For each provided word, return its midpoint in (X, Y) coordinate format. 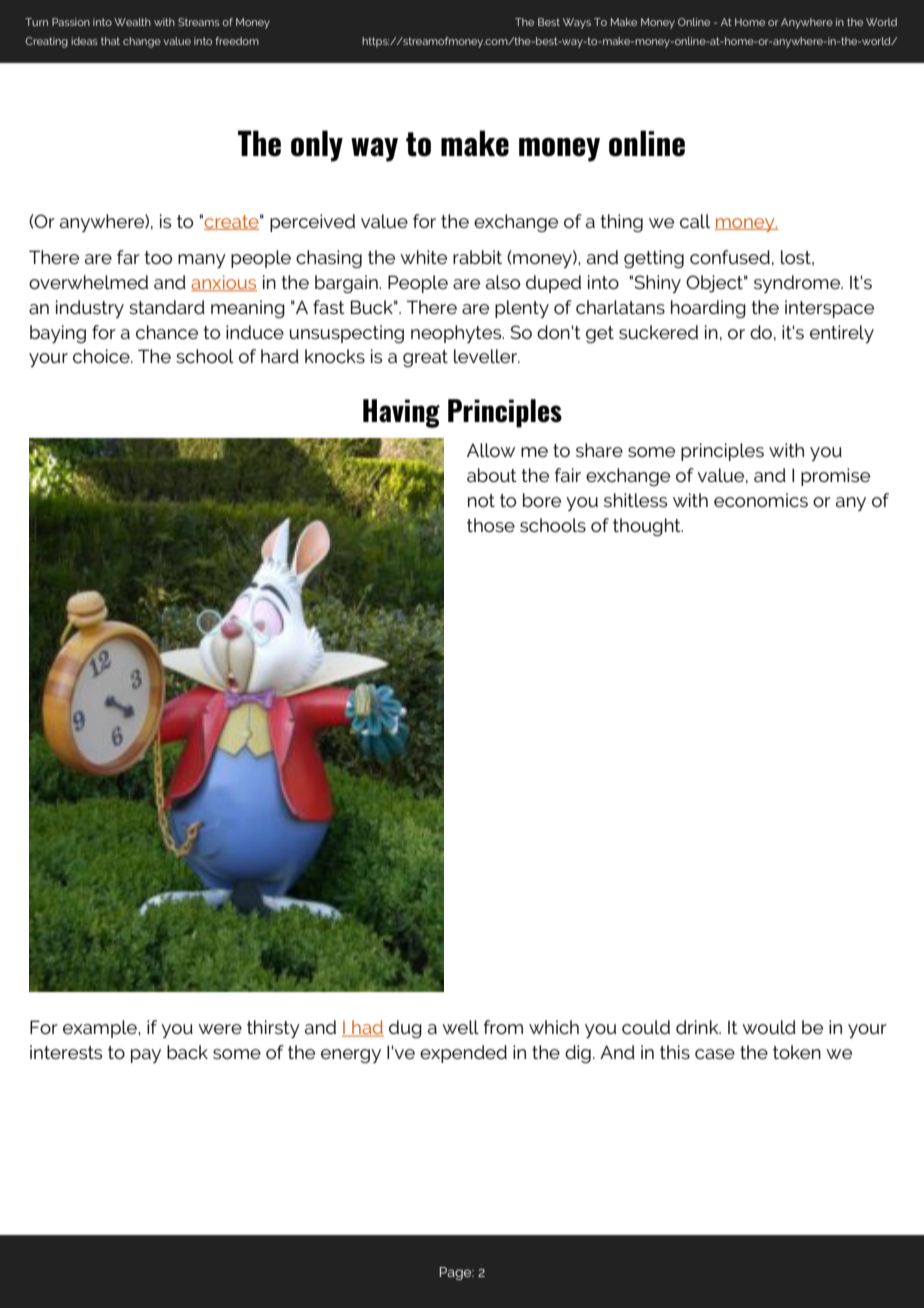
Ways (577, 23)
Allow (491, 450)
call (695, 221)
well (460, 1027)
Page (457, 1273)
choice (102, 356)
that (110, 41)
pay (146, 1056)
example (101, 1029)
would (769, 1027)
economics (761, 500)
